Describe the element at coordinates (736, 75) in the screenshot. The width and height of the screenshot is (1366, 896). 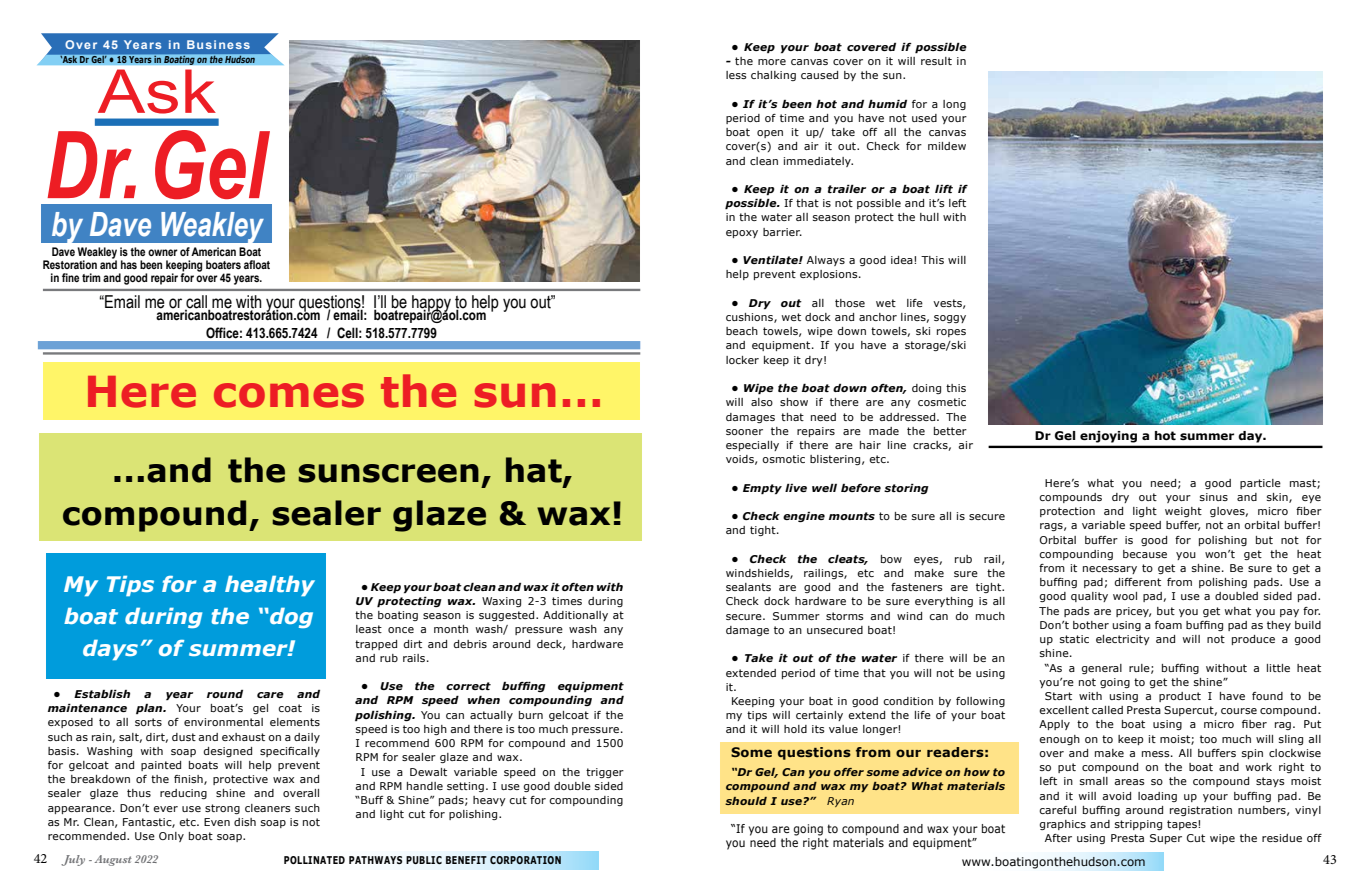
I see `less` at that location.
